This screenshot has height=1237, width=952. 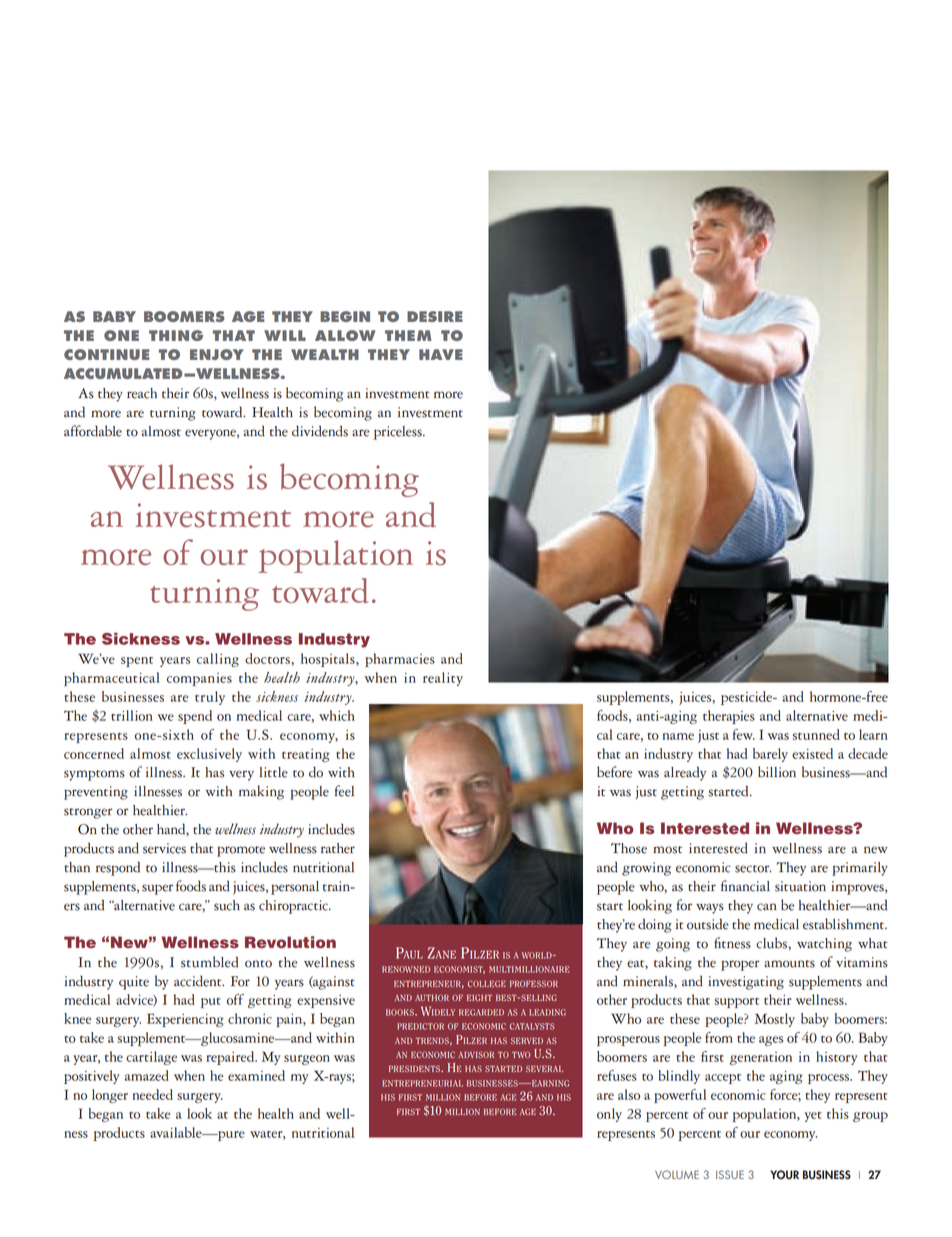 I want to click on needed, so click(x=153, y=1094).
